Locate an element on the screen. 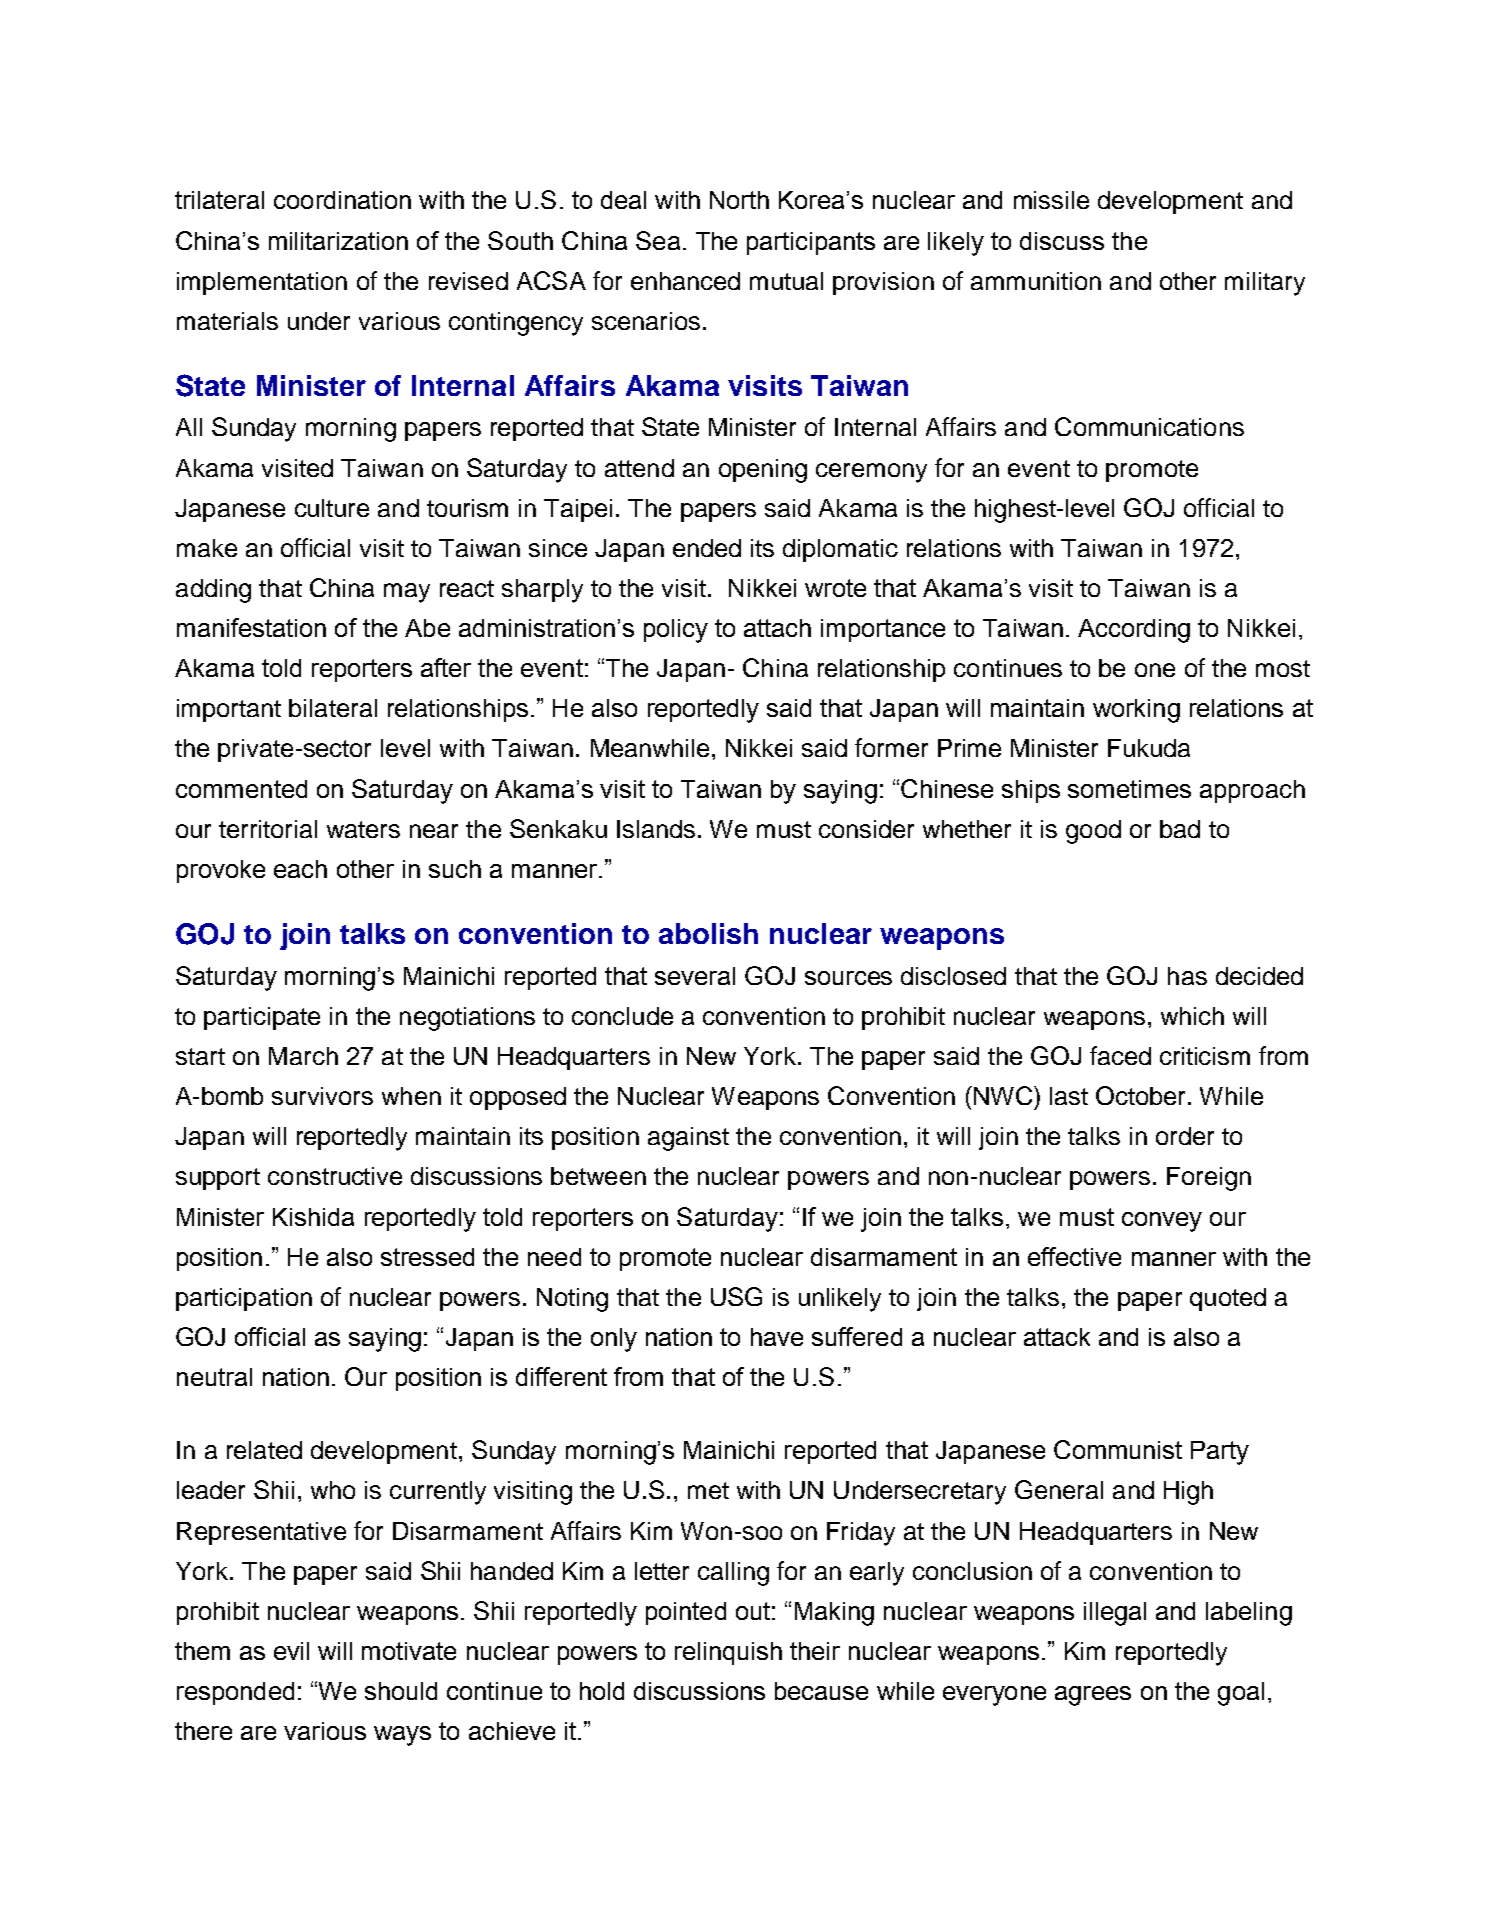  attach is located at coordinates (777, 628).
